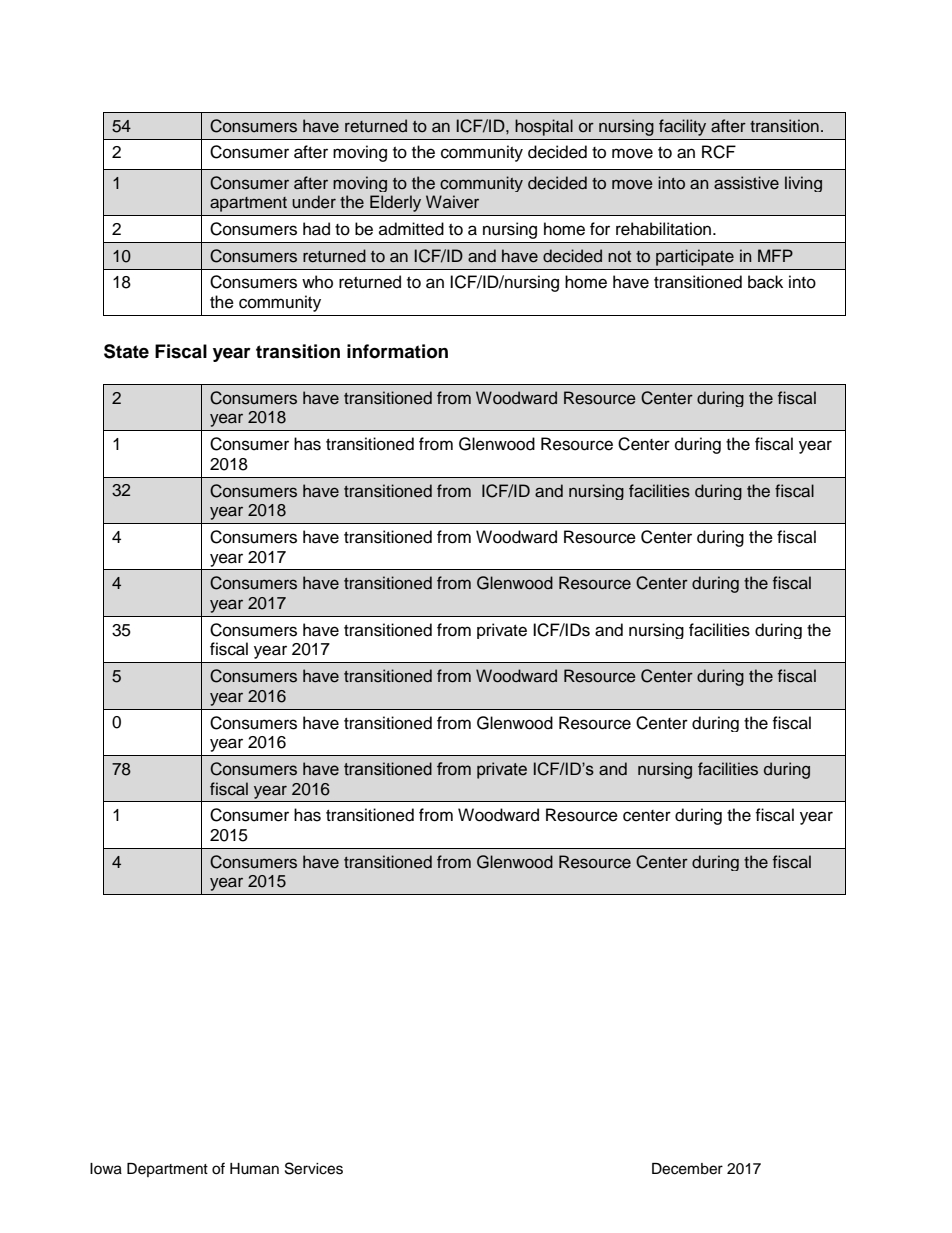  I want to click on Waiver, so click(452, 202).
